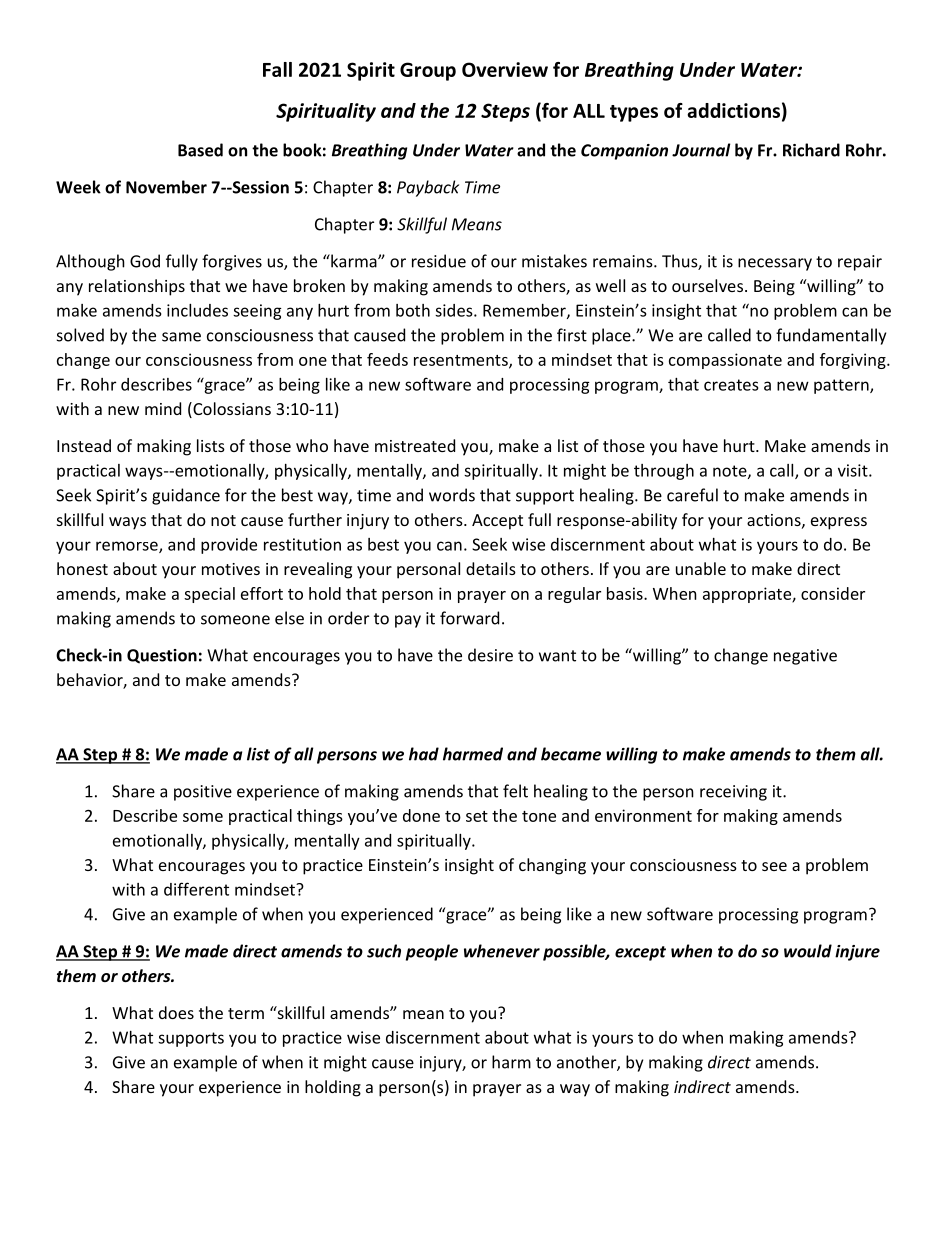  Describe the element at coordinates (808, 951) in the screenshot. I see `would` at that location.
